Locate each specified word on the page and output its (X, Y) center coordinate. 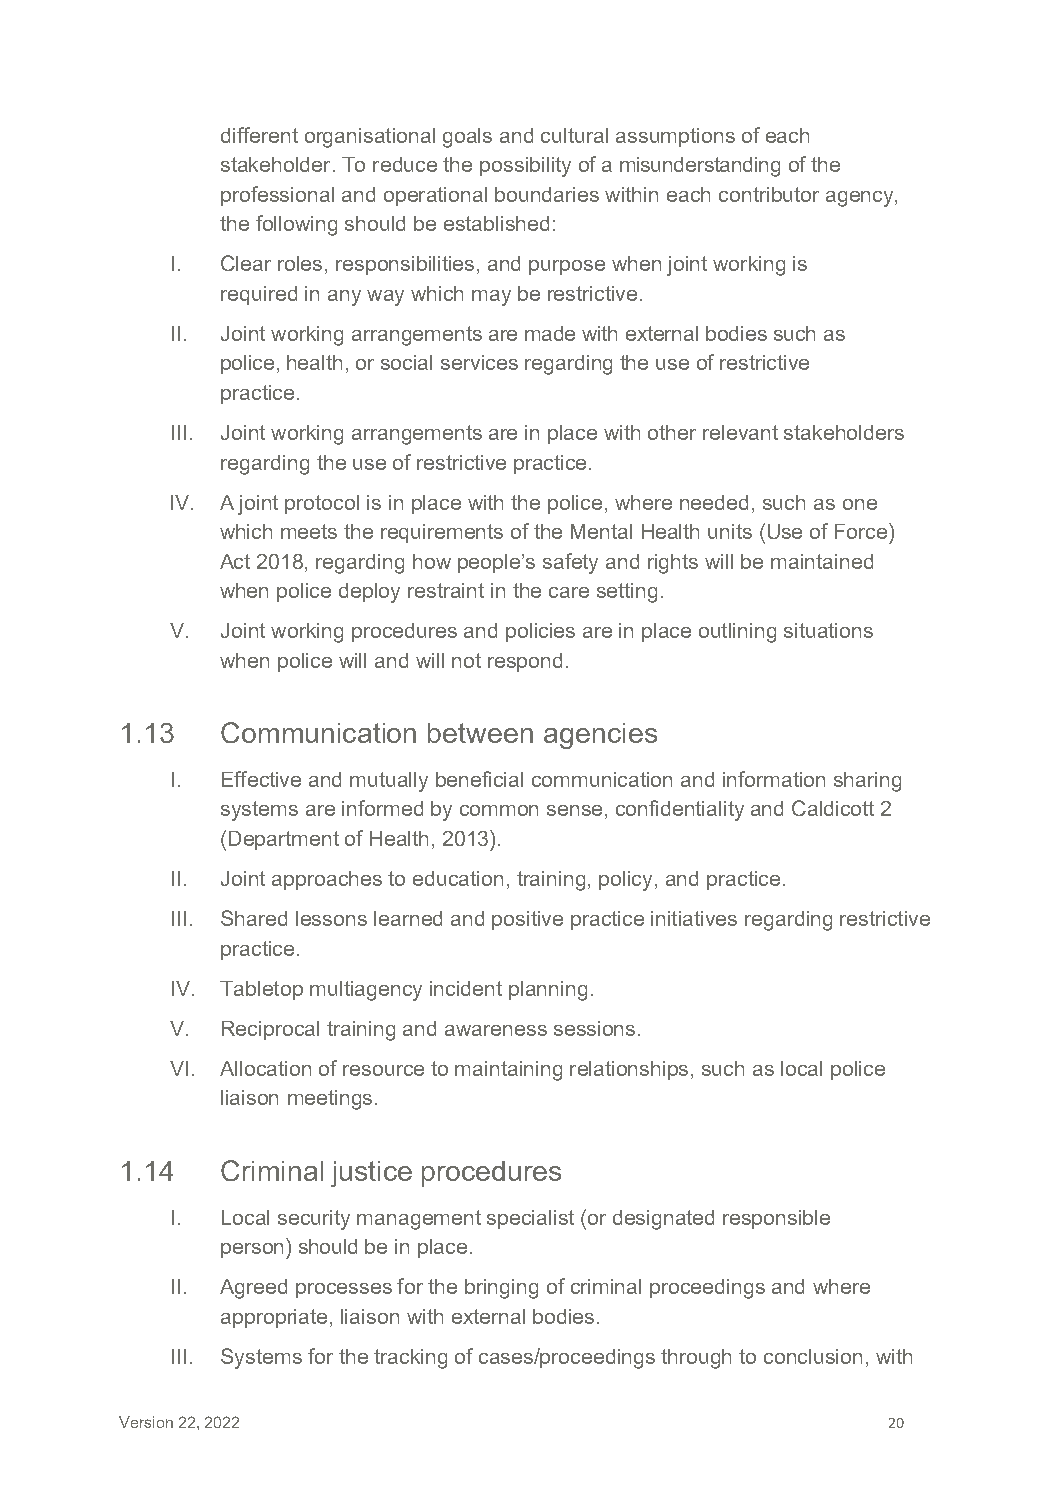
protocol (322, 504)
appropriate (274, 1318)
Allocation (265, 1068)
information (774, 779)
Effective (261, 779)
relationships (629, 1070)
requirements (442, 533)
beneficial (479, 779)
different (259, 135)
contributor (769, 194)
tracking (410, 1359)
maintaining (508, 1071)
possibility (525, 167)
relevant (740, 432)
